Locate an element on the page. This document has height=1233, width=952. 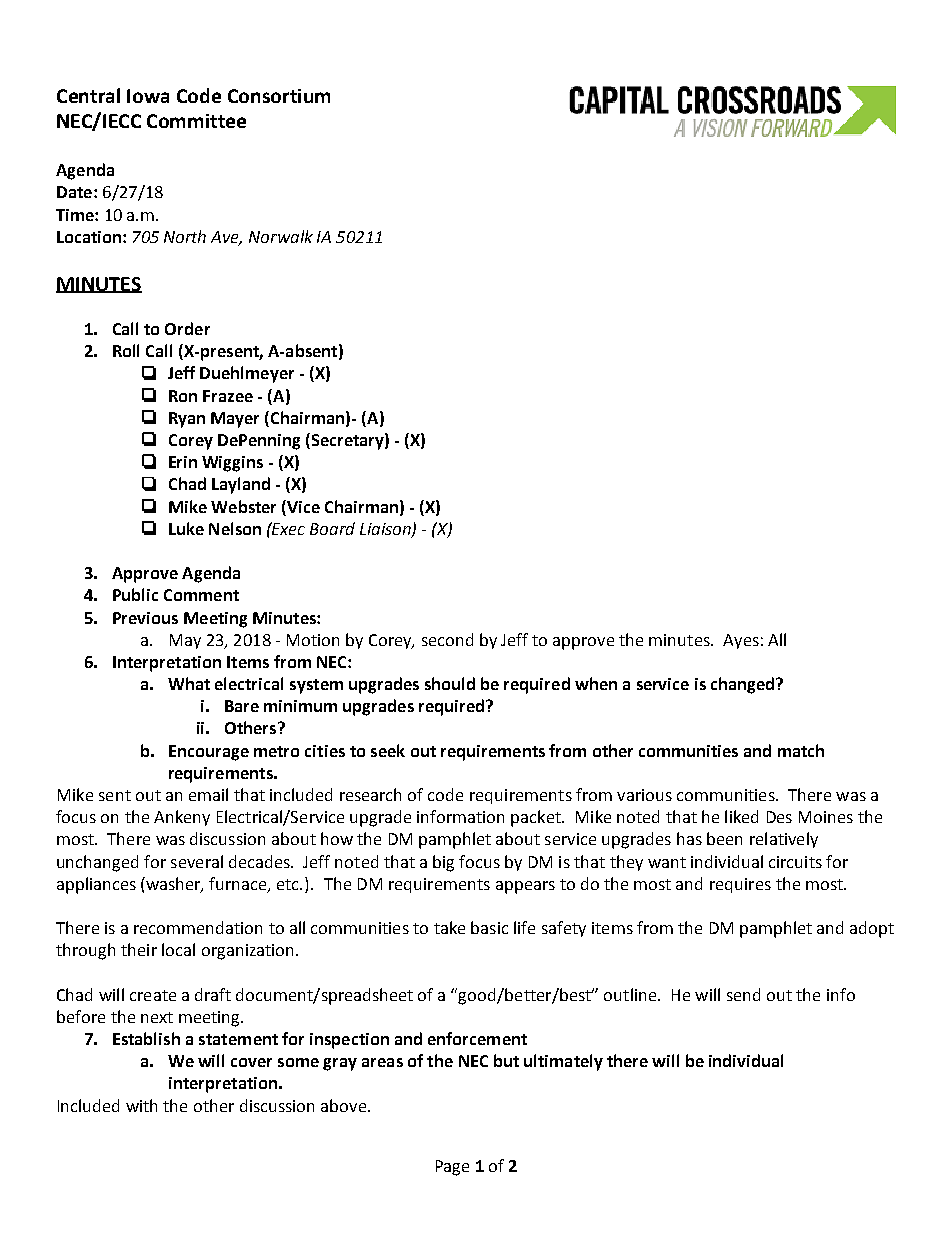
send is located at coordinates (743, 994).
